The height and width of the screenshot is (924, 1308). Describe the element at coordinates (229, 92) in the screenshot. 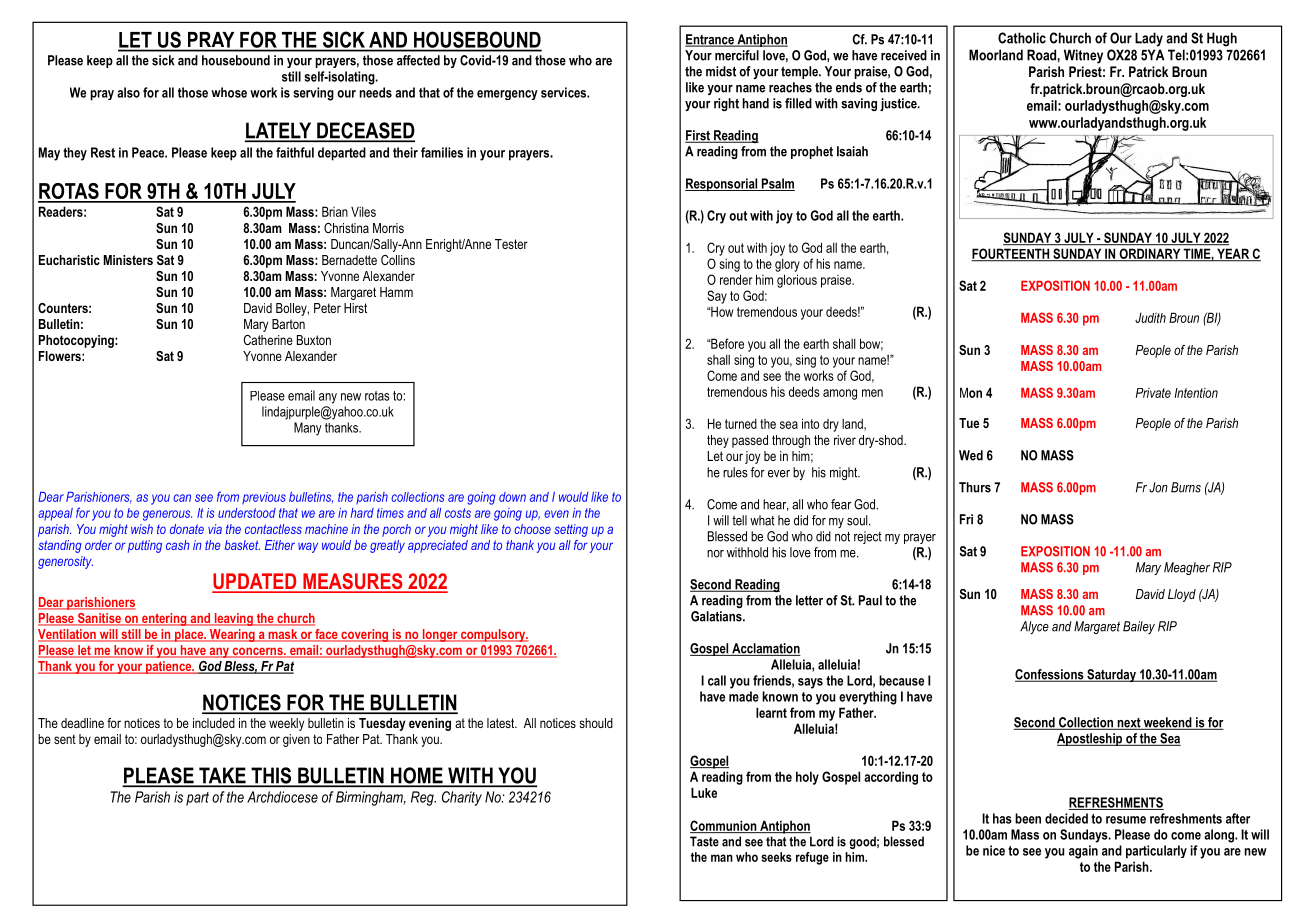

I see `whose` at that location.
